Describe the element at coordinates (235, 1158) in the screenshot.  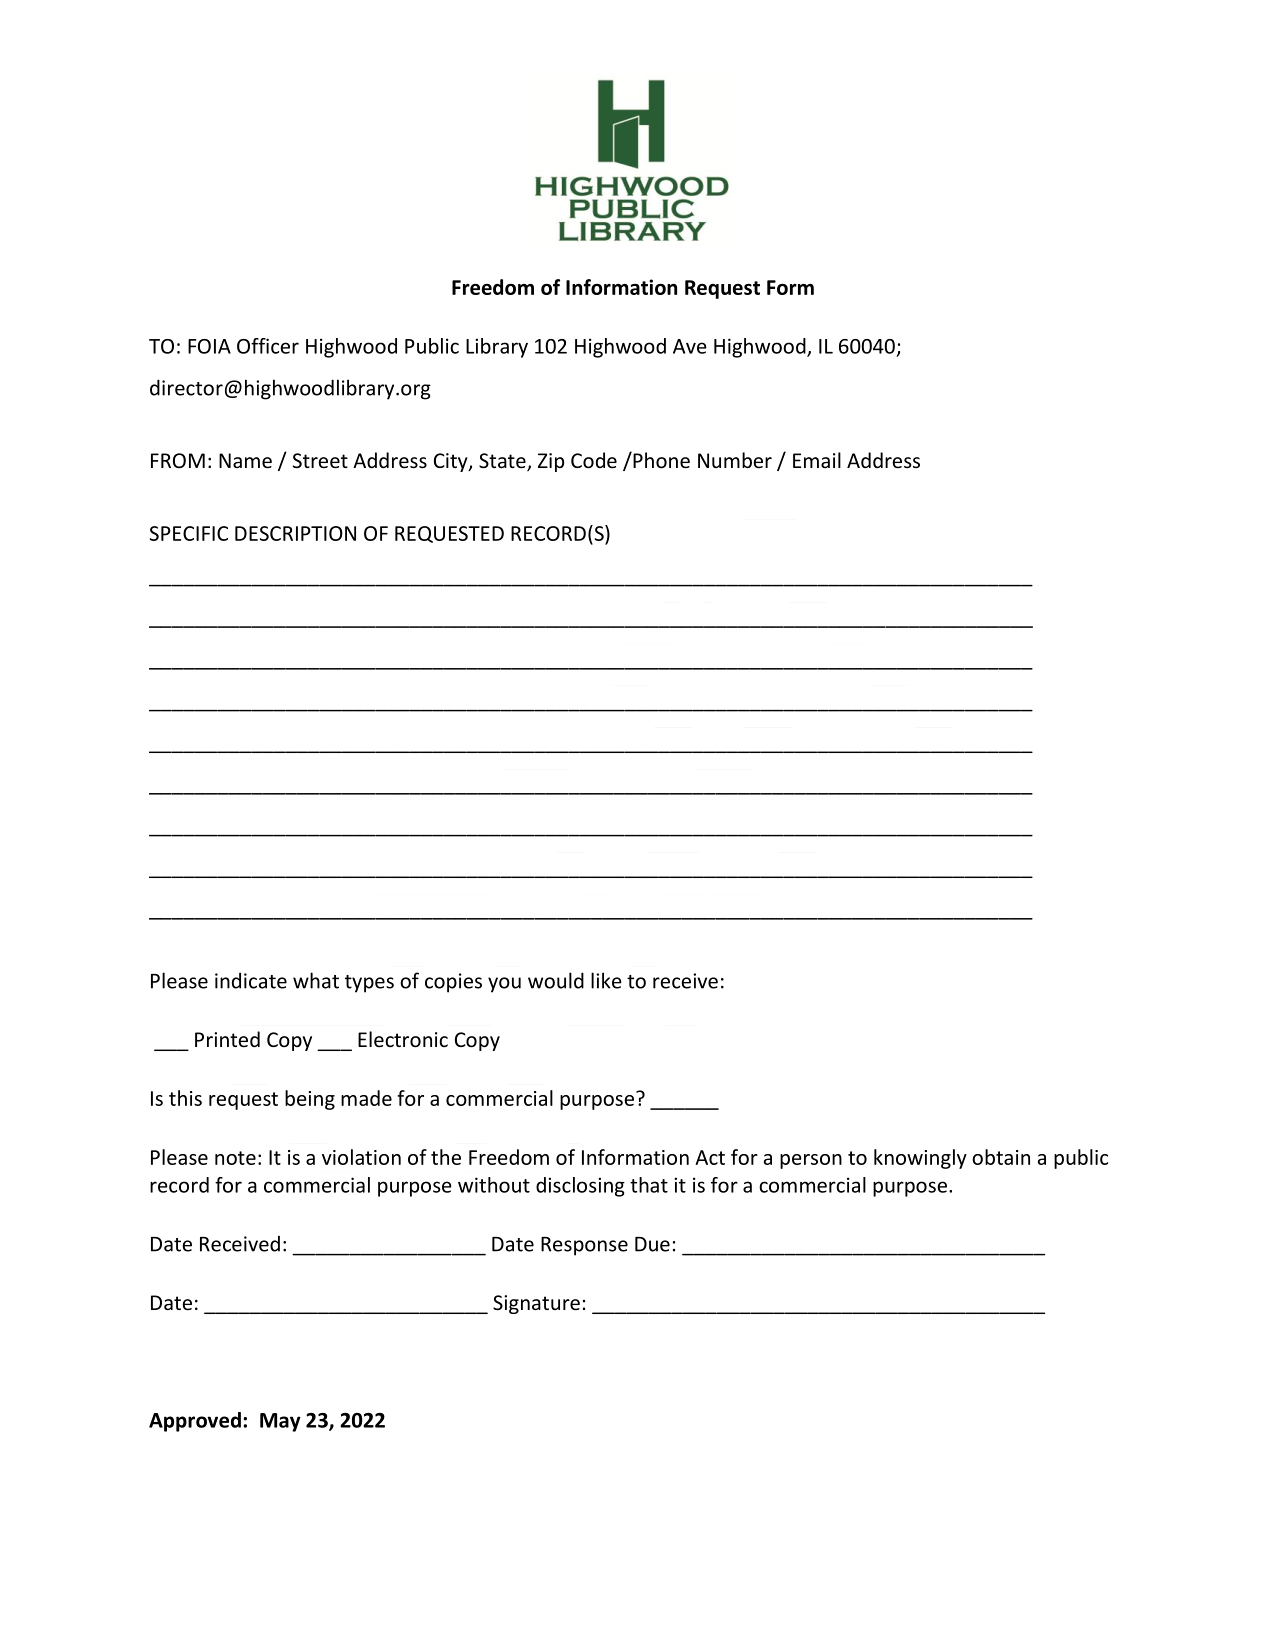
I see `note` at that location.
